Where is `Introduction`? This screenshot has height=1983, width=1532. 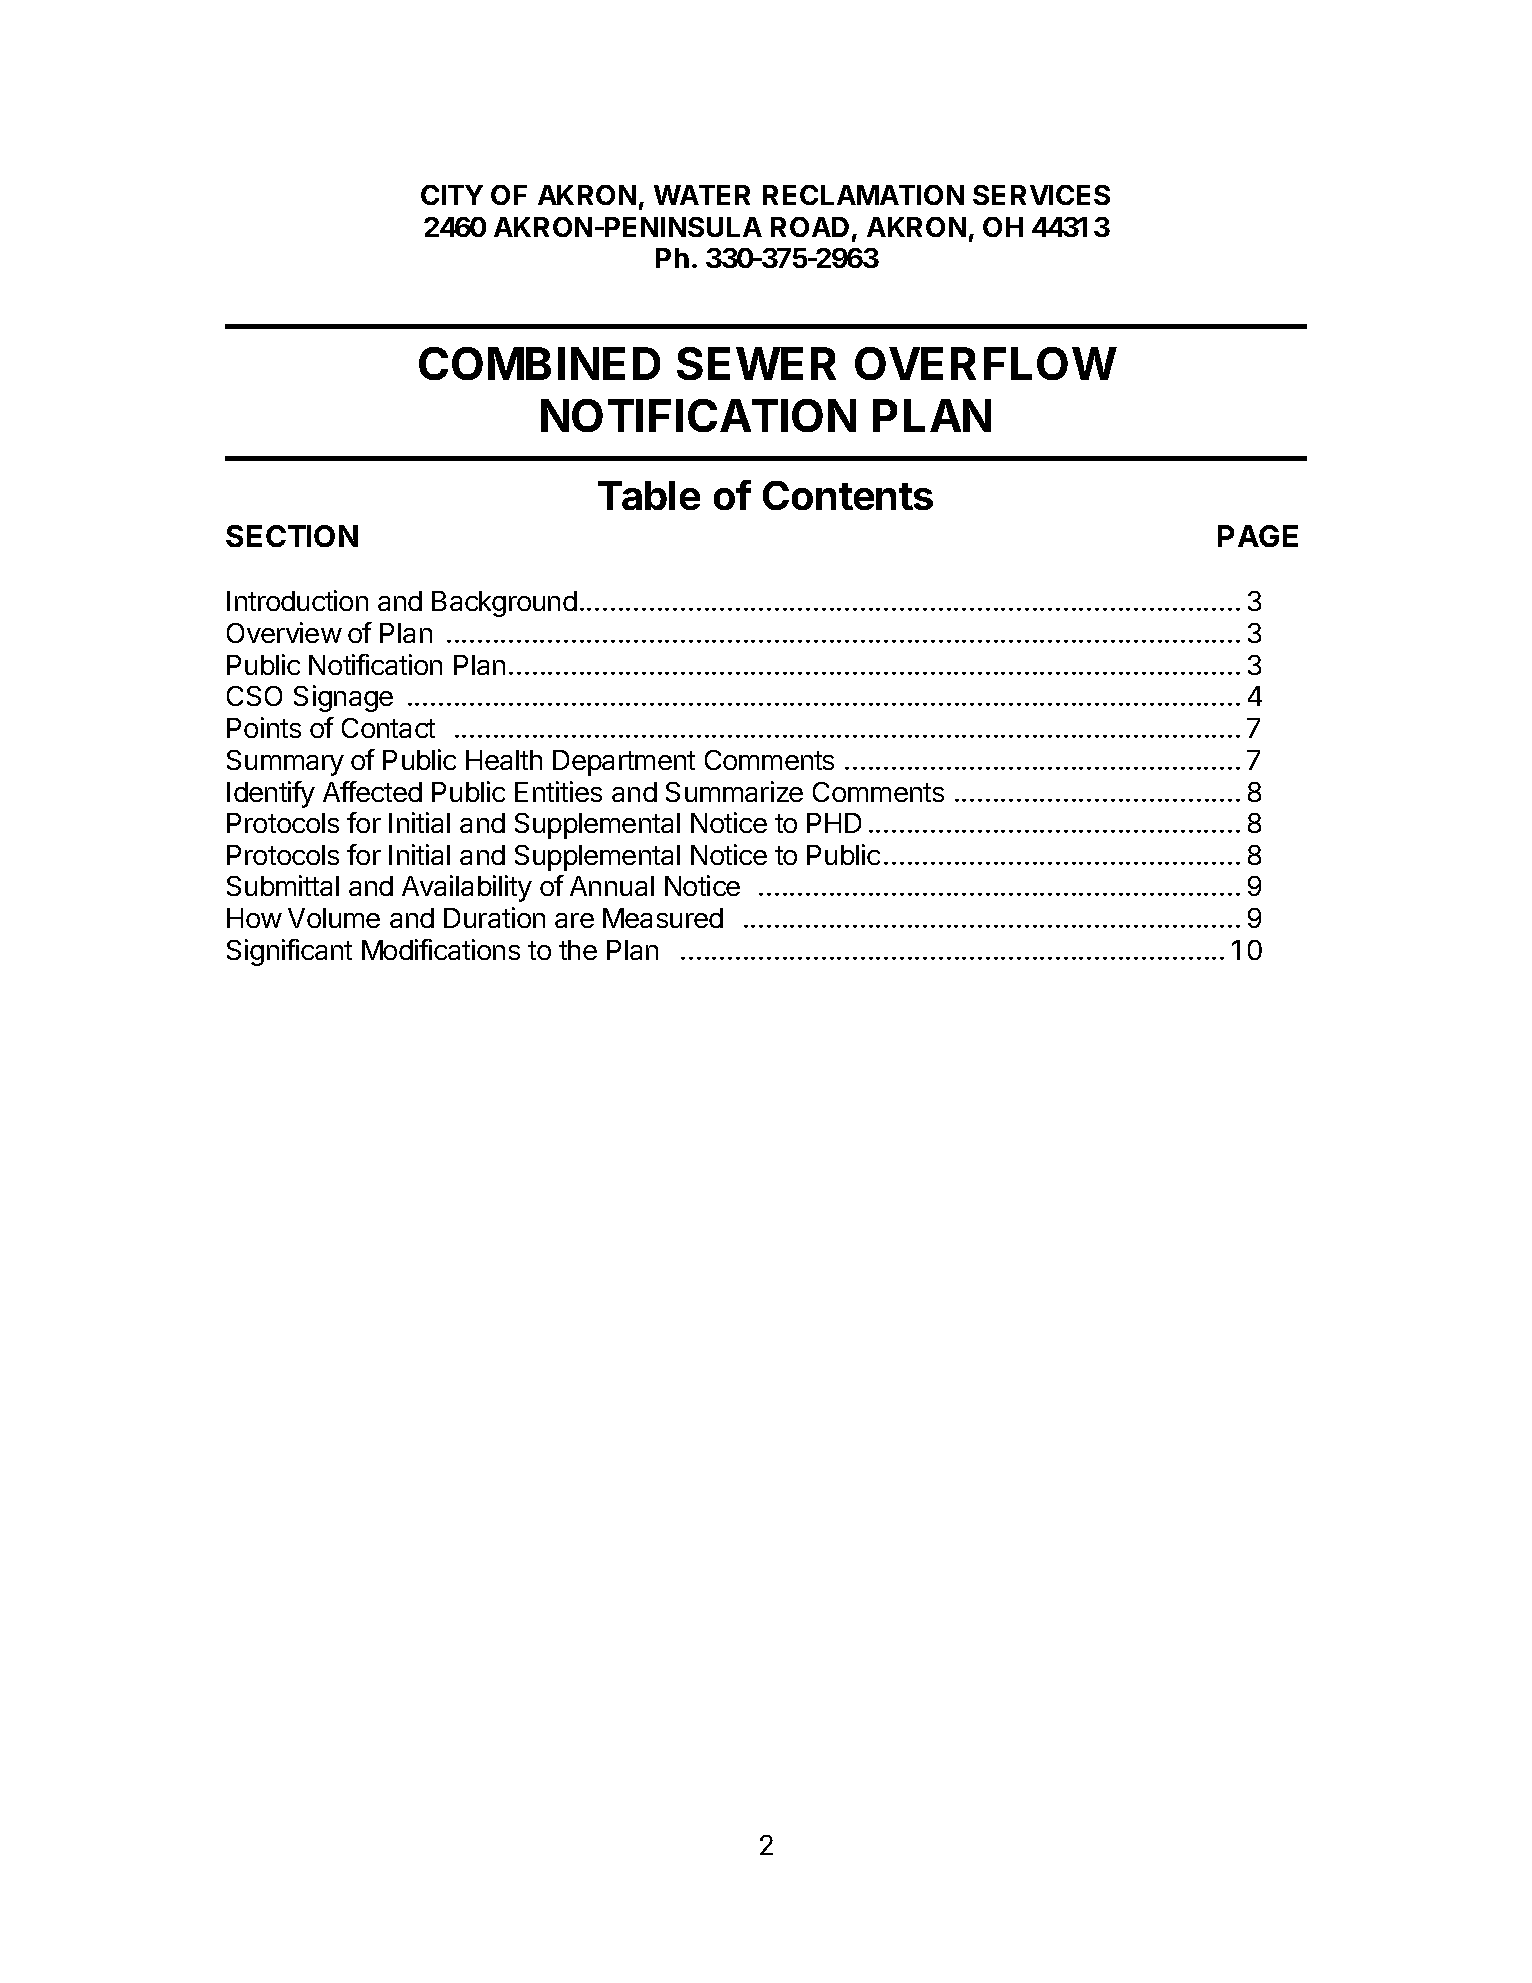 Introduction is located at coordinates (297, 600).
